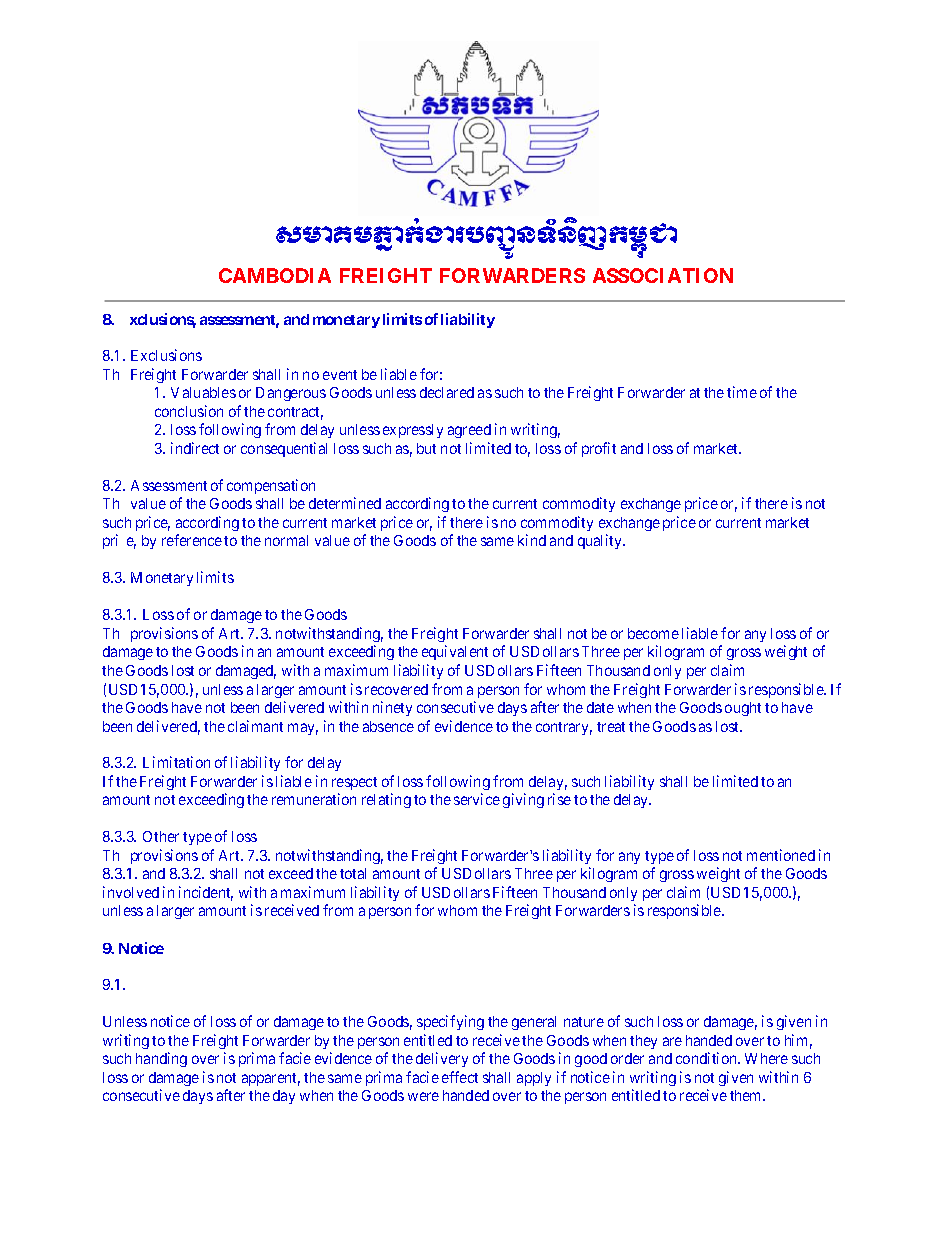 This page has width=952, height=1233. Describe the element at coordinates (161, 1059) in the page. I see `handing` at that location.
